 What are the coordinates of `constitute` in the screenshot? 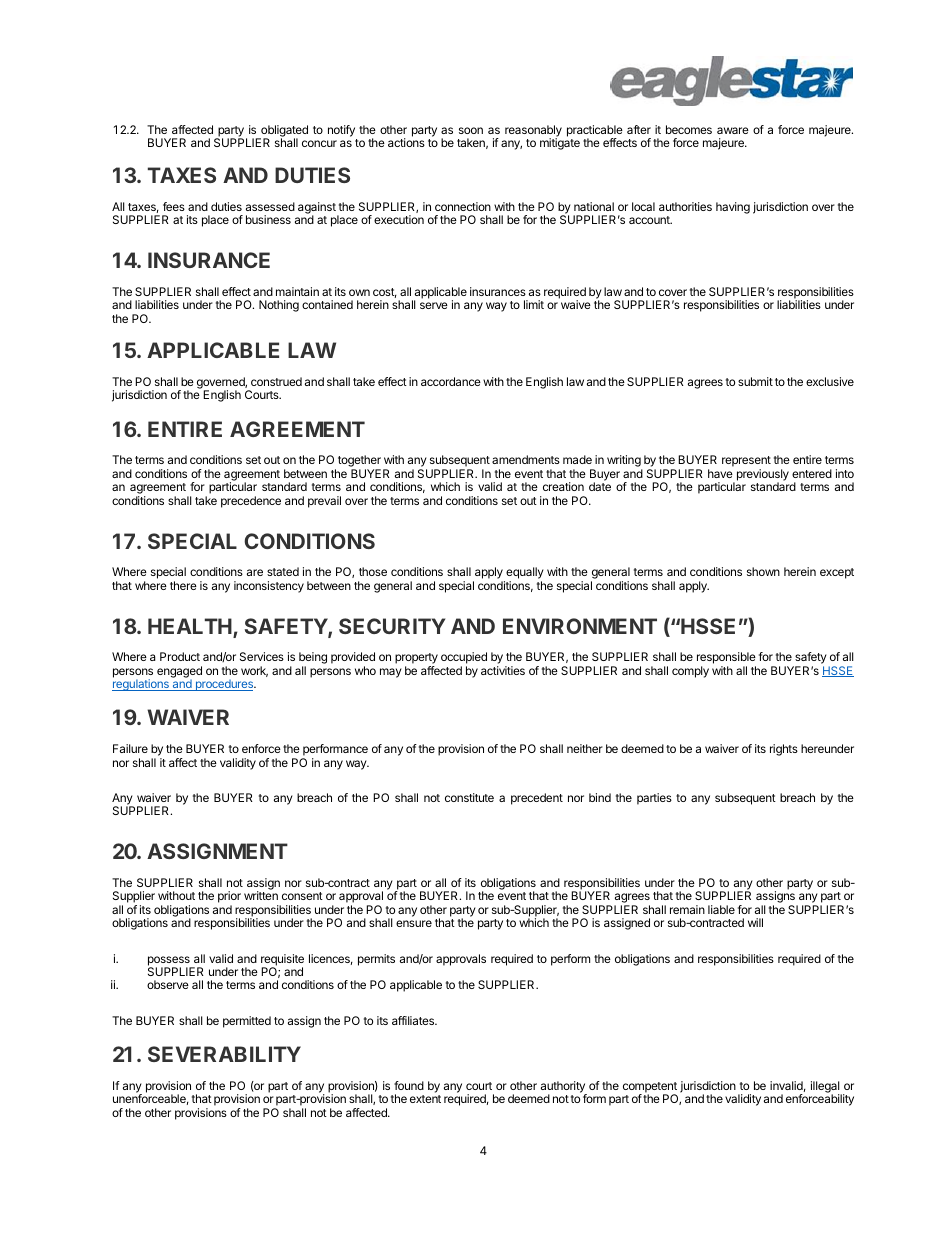 It's located at (469, 797).
